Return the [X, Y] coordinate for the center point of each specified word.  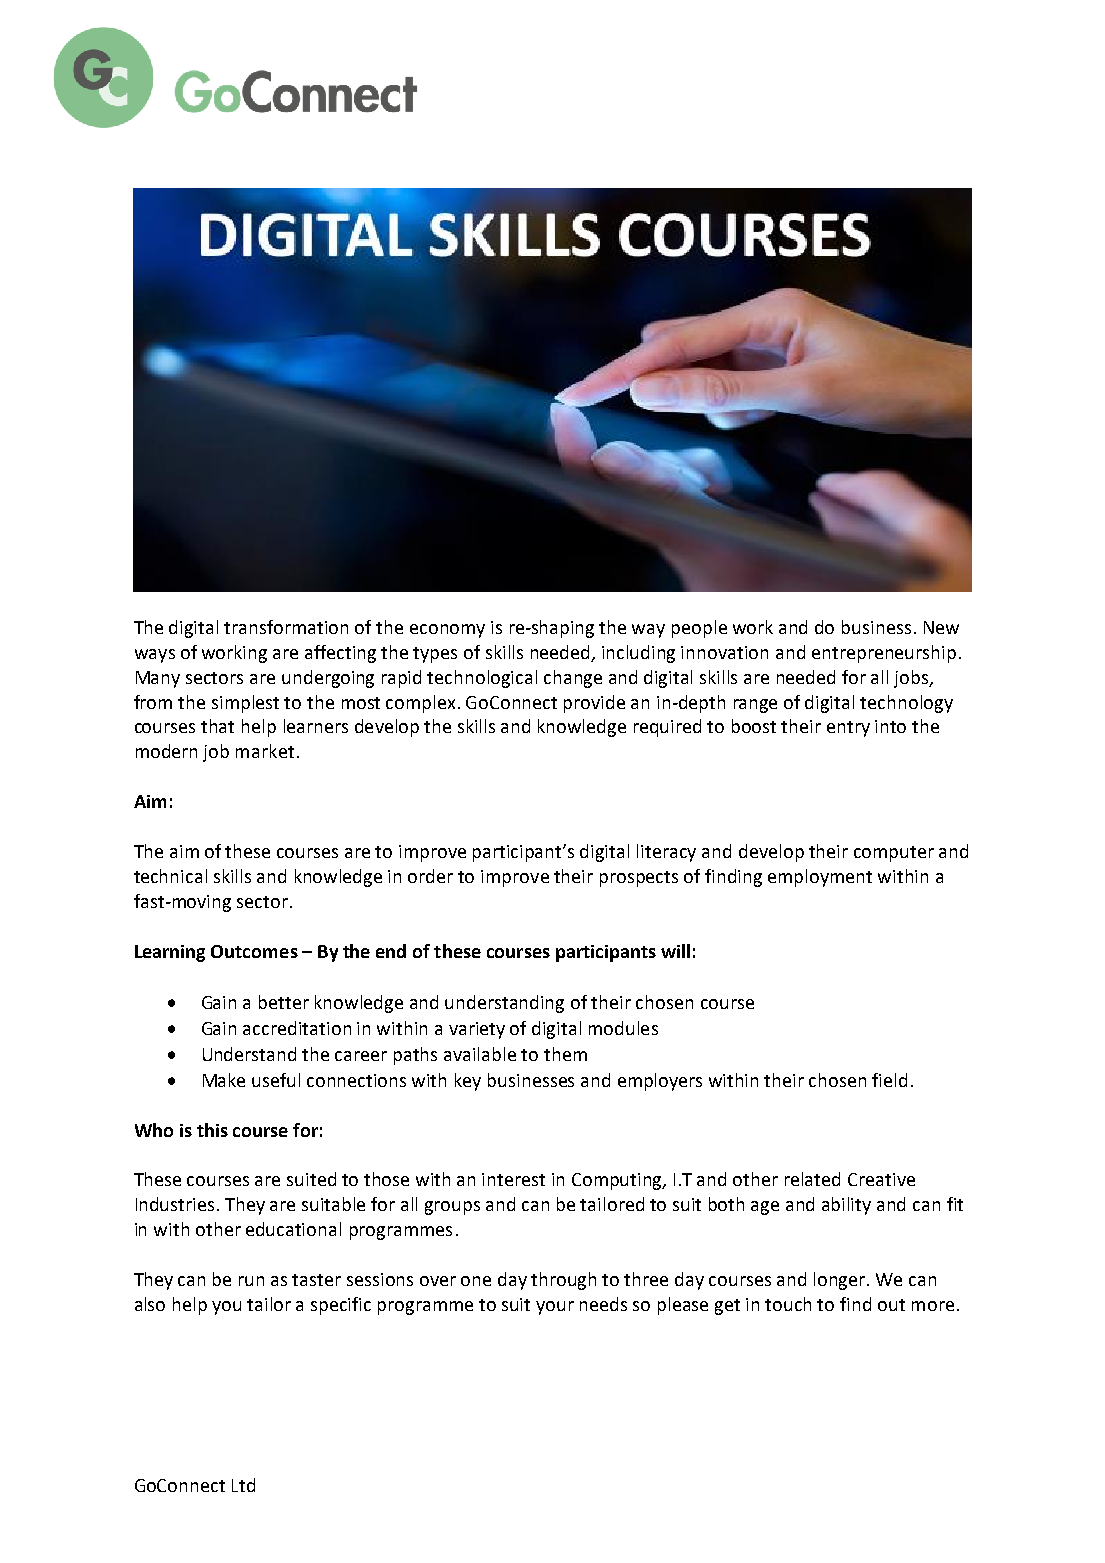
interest [513, 1179]
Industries [177, 1204]
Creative [881, 1179]
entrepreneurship [884, 654]
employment [820, 878]
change [573, 679]
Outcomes [254, 951]
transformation [286, 627]
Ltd [243, 1485]
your [555, 1308]
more [933, 1306]
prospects [639, 879]
